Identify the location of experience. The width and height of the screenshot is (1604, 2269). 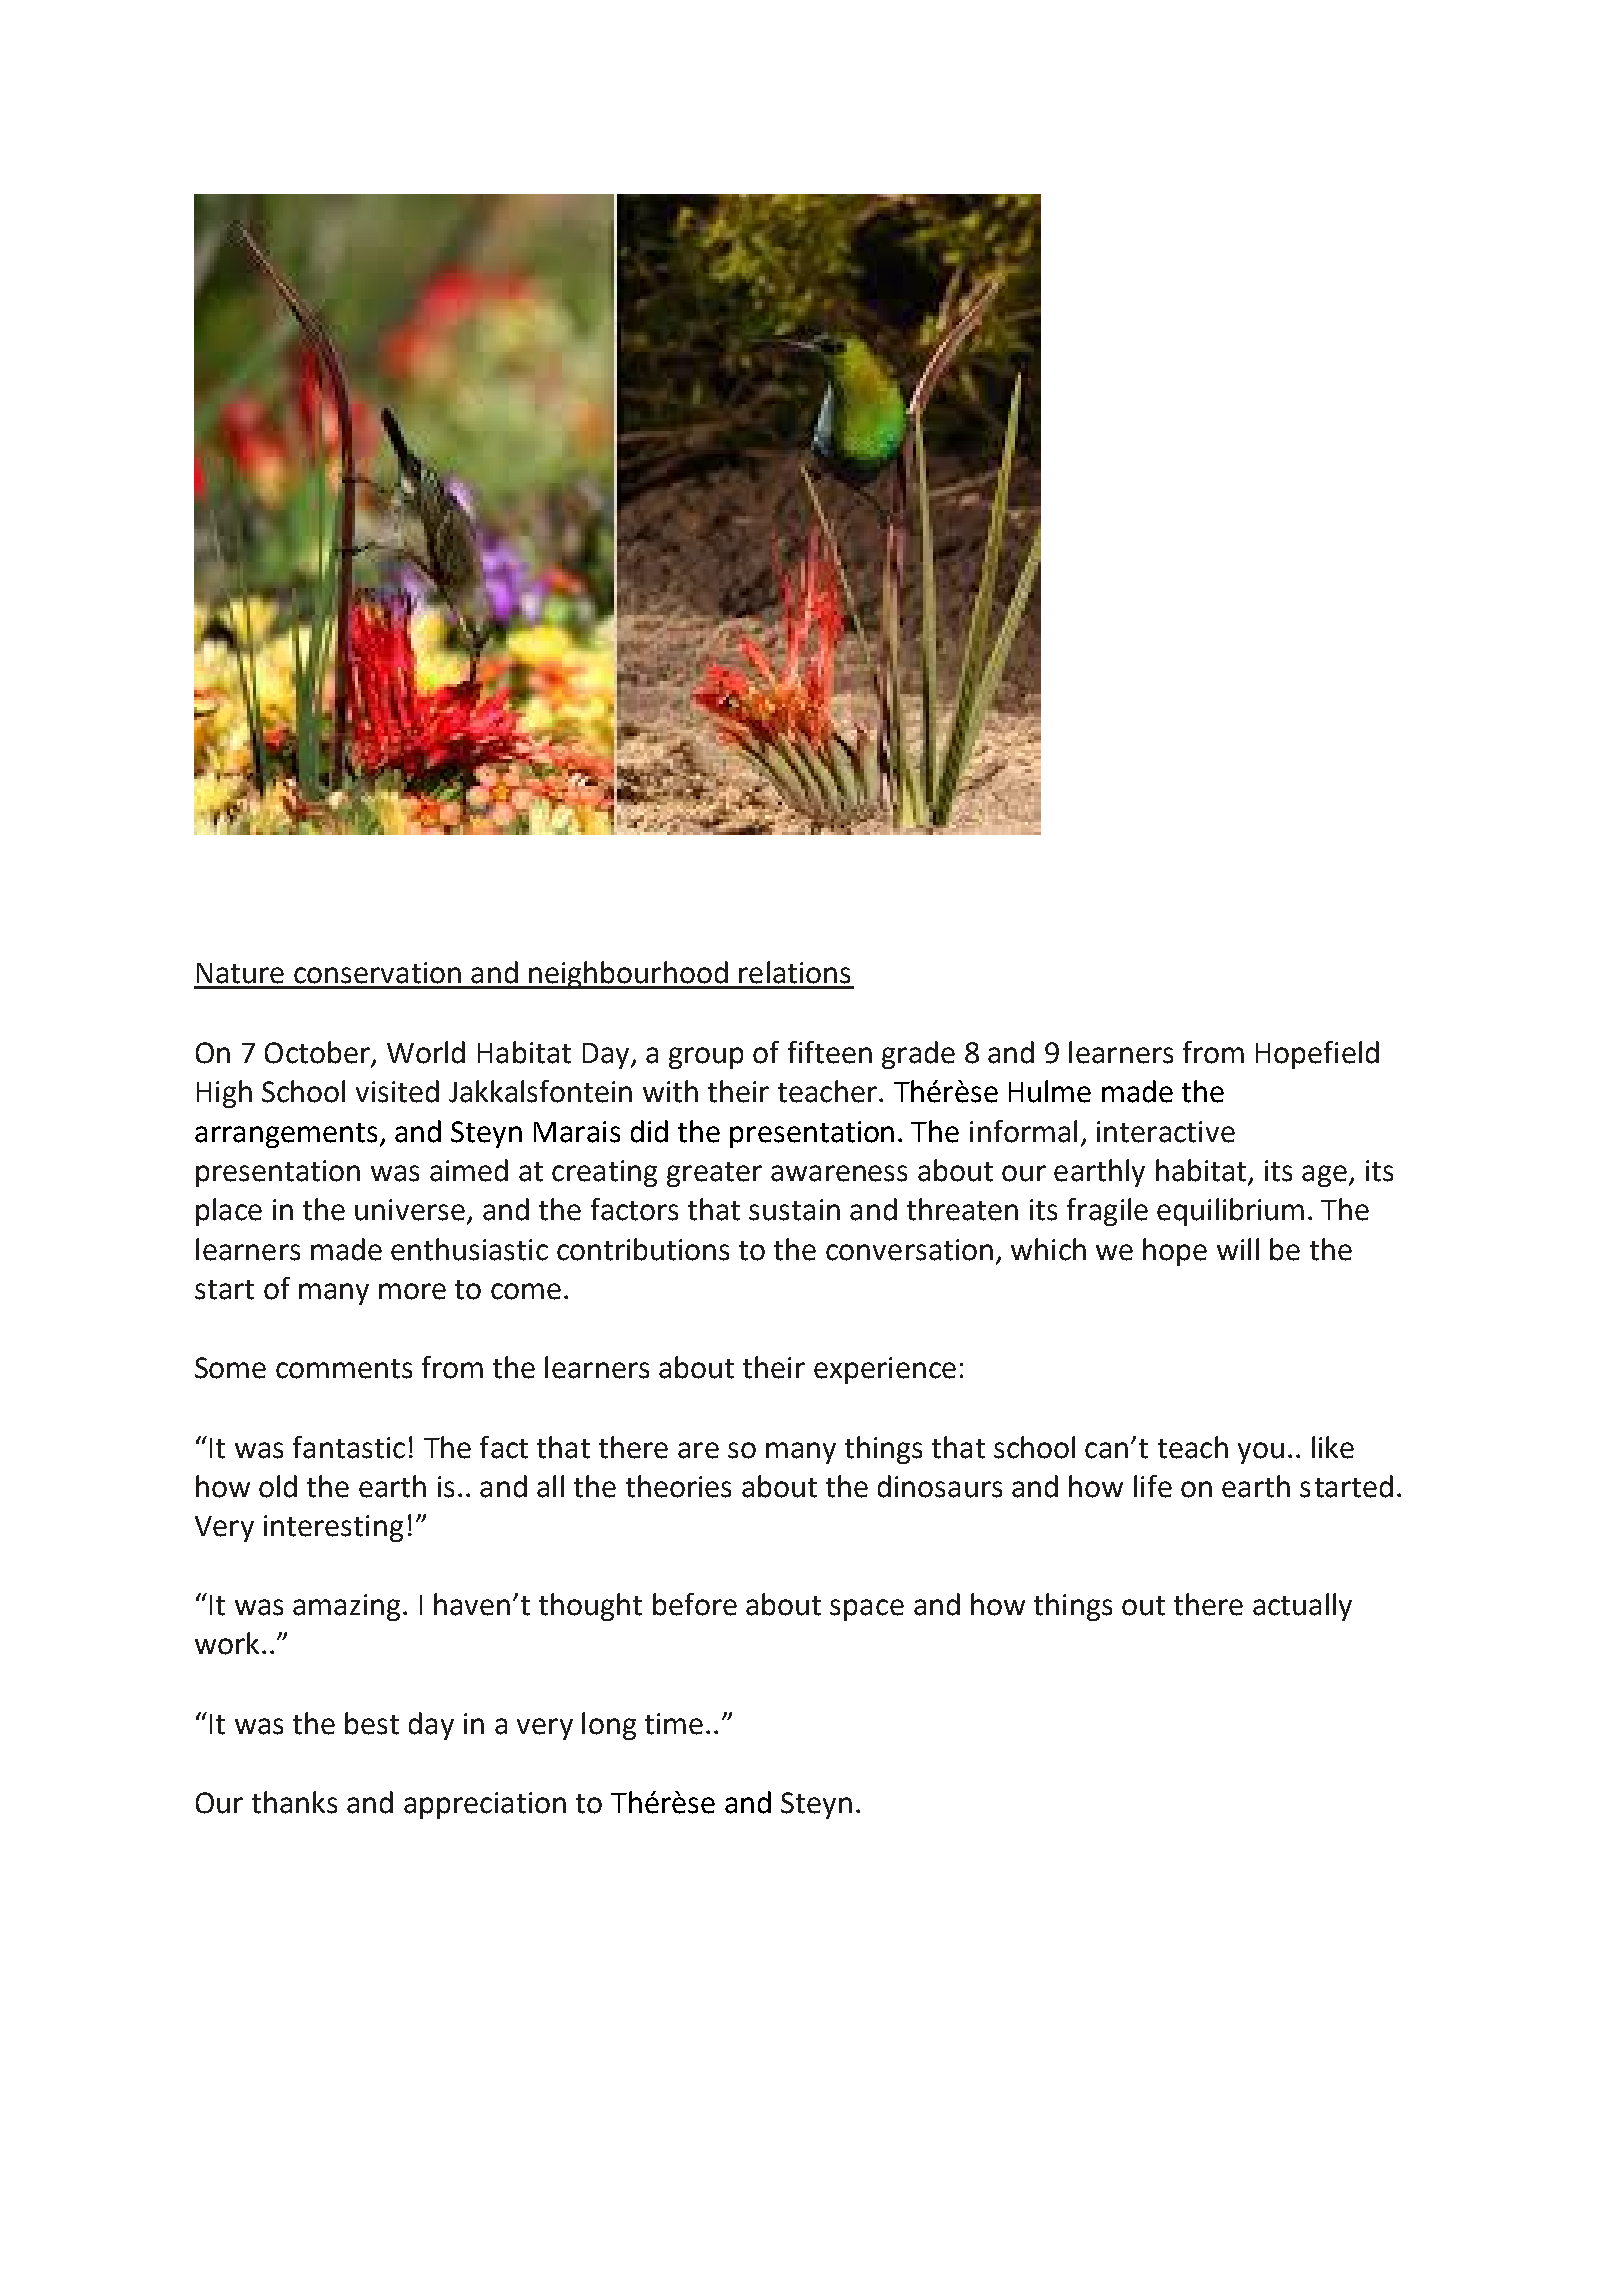
(885, 1370).
